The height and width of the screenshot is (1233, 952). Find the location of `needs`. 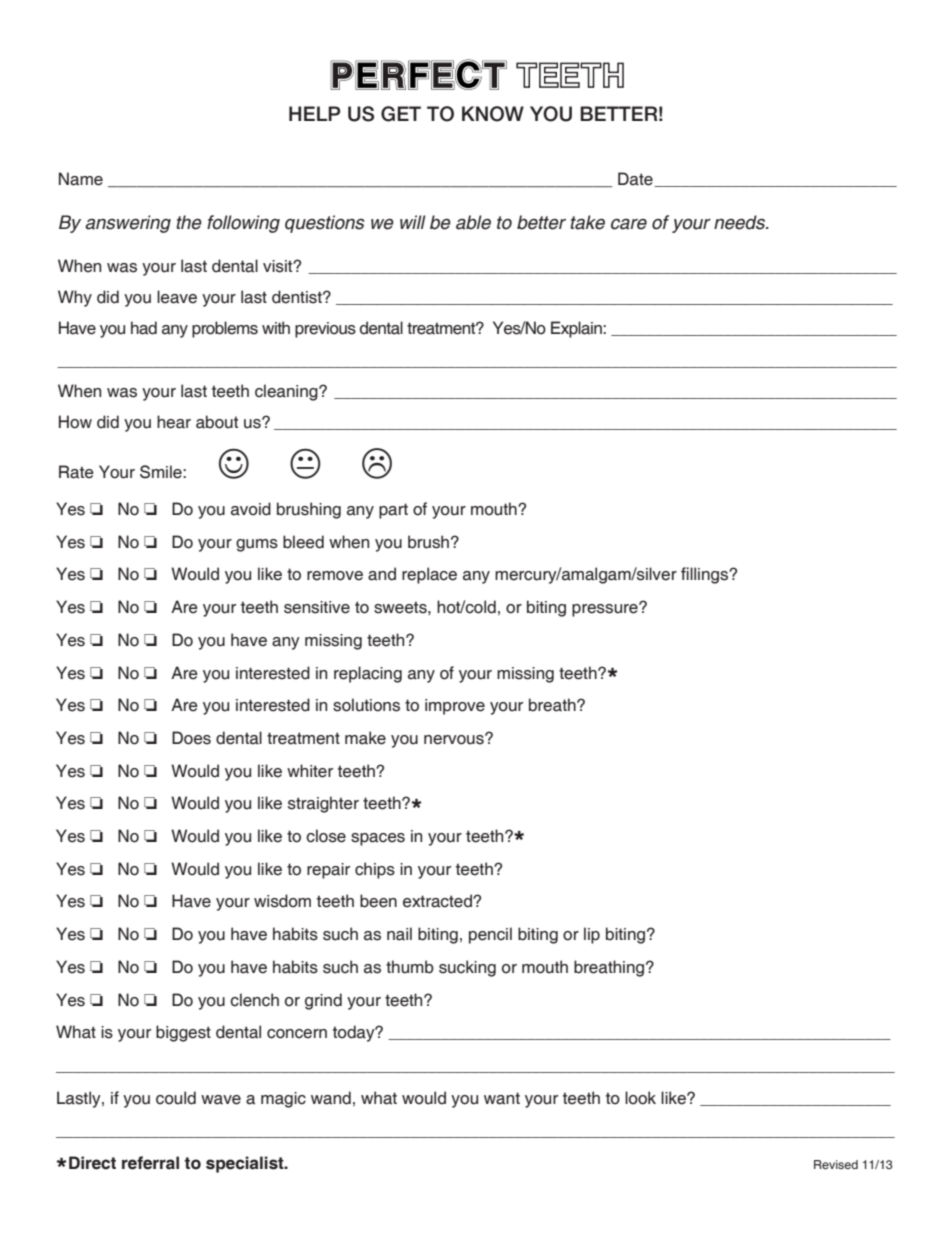

needs is located at coordinates (740, 222).
